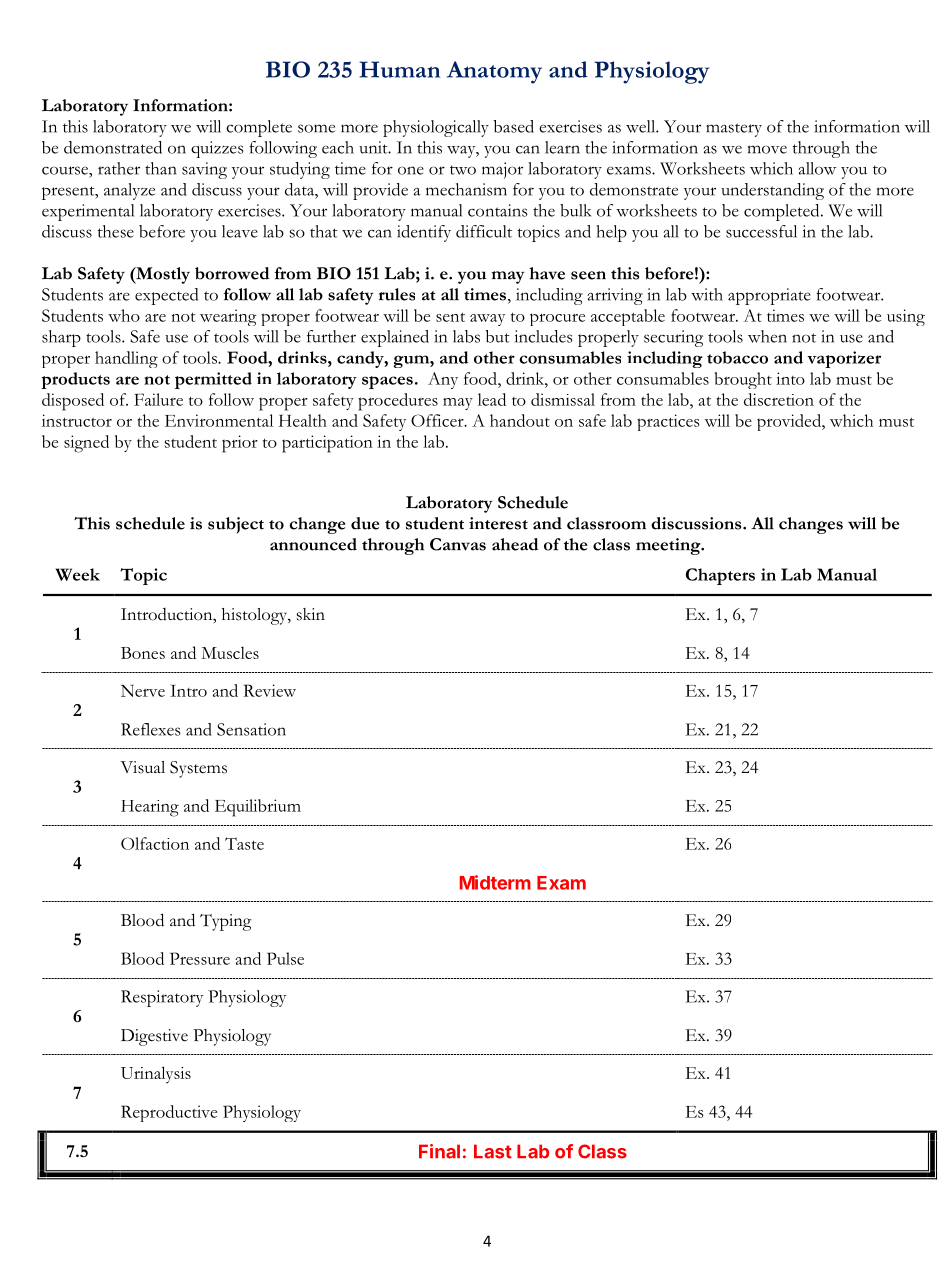 This screenshot has height=1272, width=952. What do you see at coordinates (494, 72) in the screenshot?
I see `Anatomy` at bounding box center [494, 72].
